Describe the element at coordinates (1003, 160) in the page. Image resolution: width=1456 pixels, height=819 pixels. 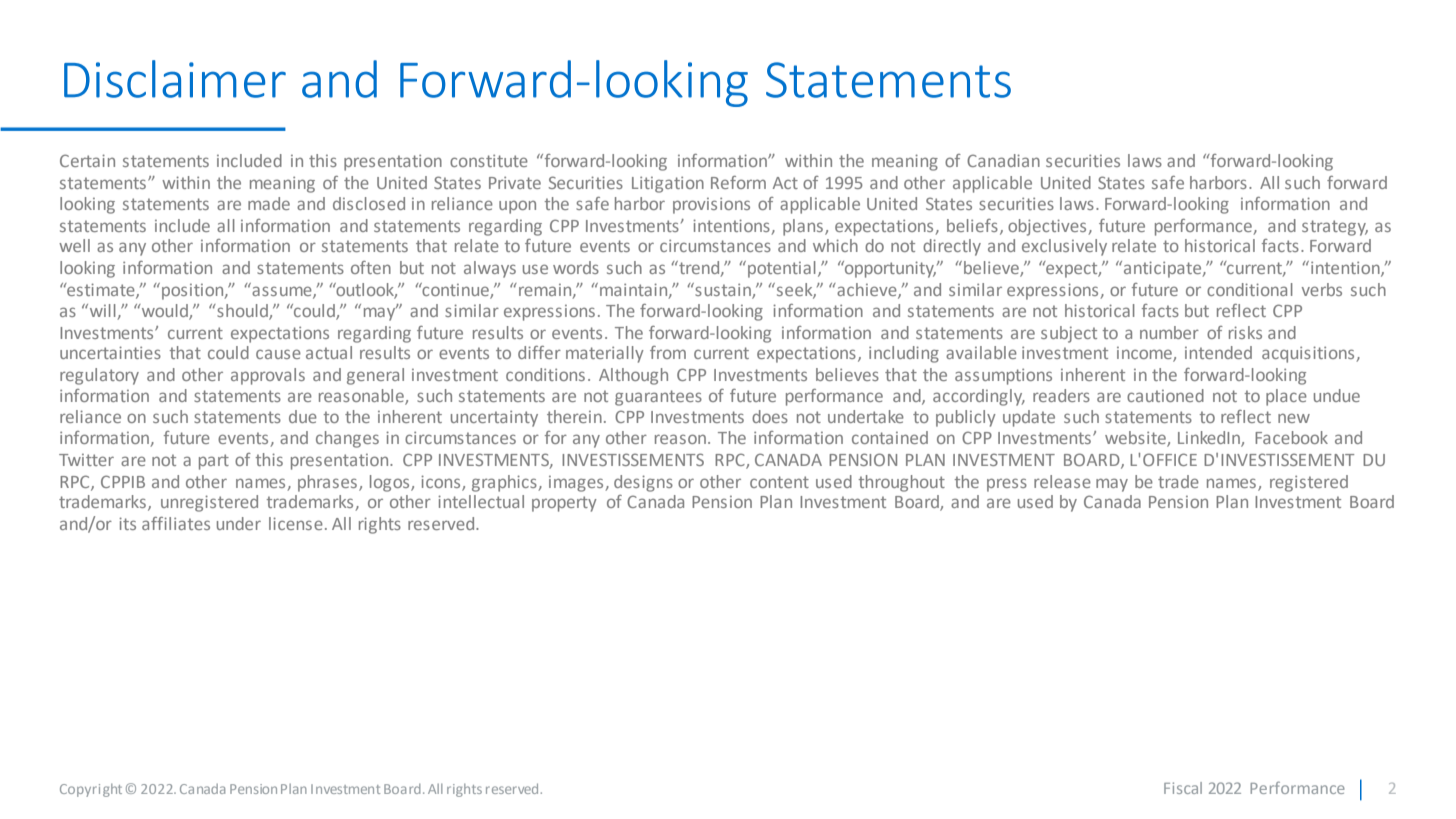
I see `Canadian` at that location.
